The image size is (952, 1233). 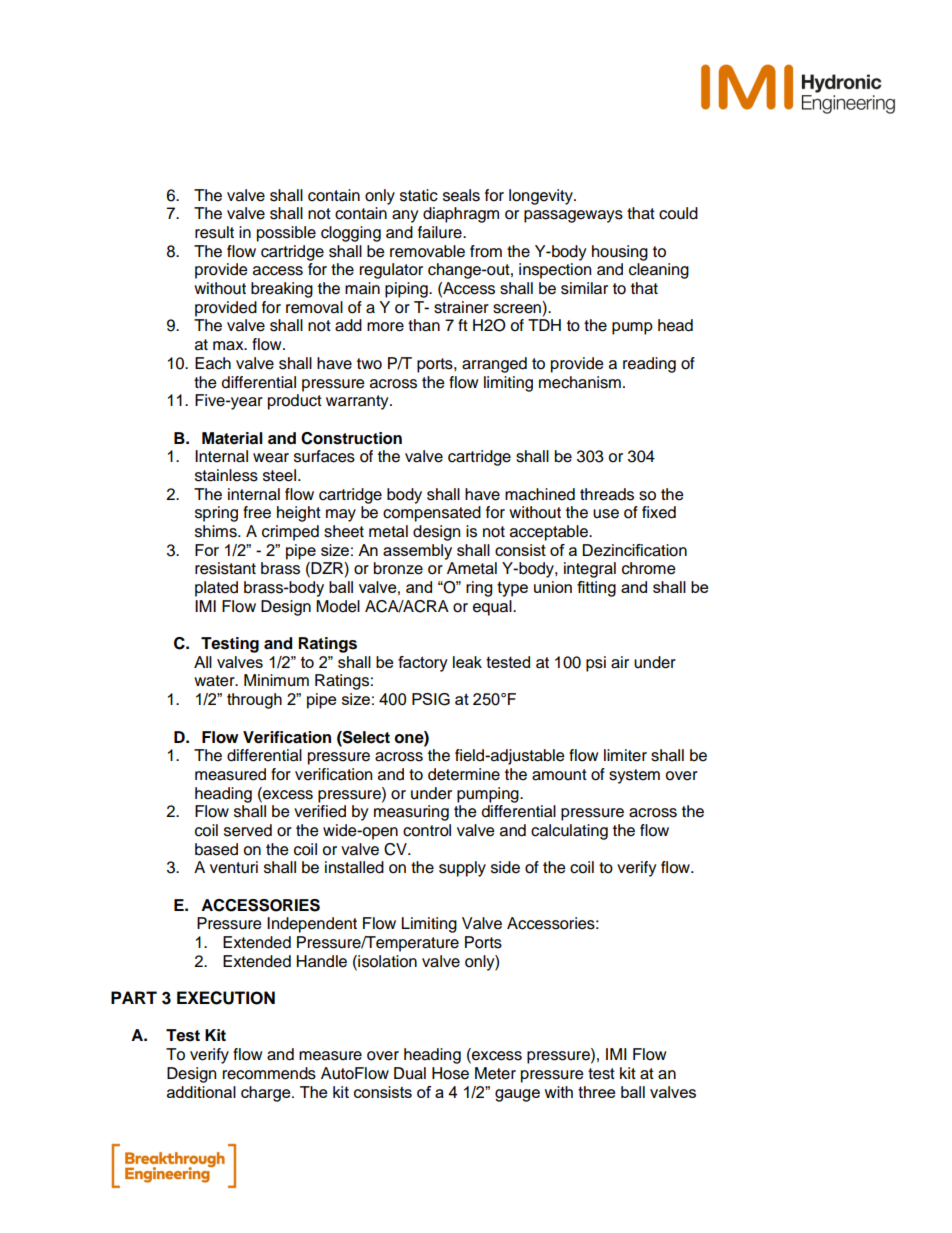 I want to click on water, so click(x=215, y=681).
